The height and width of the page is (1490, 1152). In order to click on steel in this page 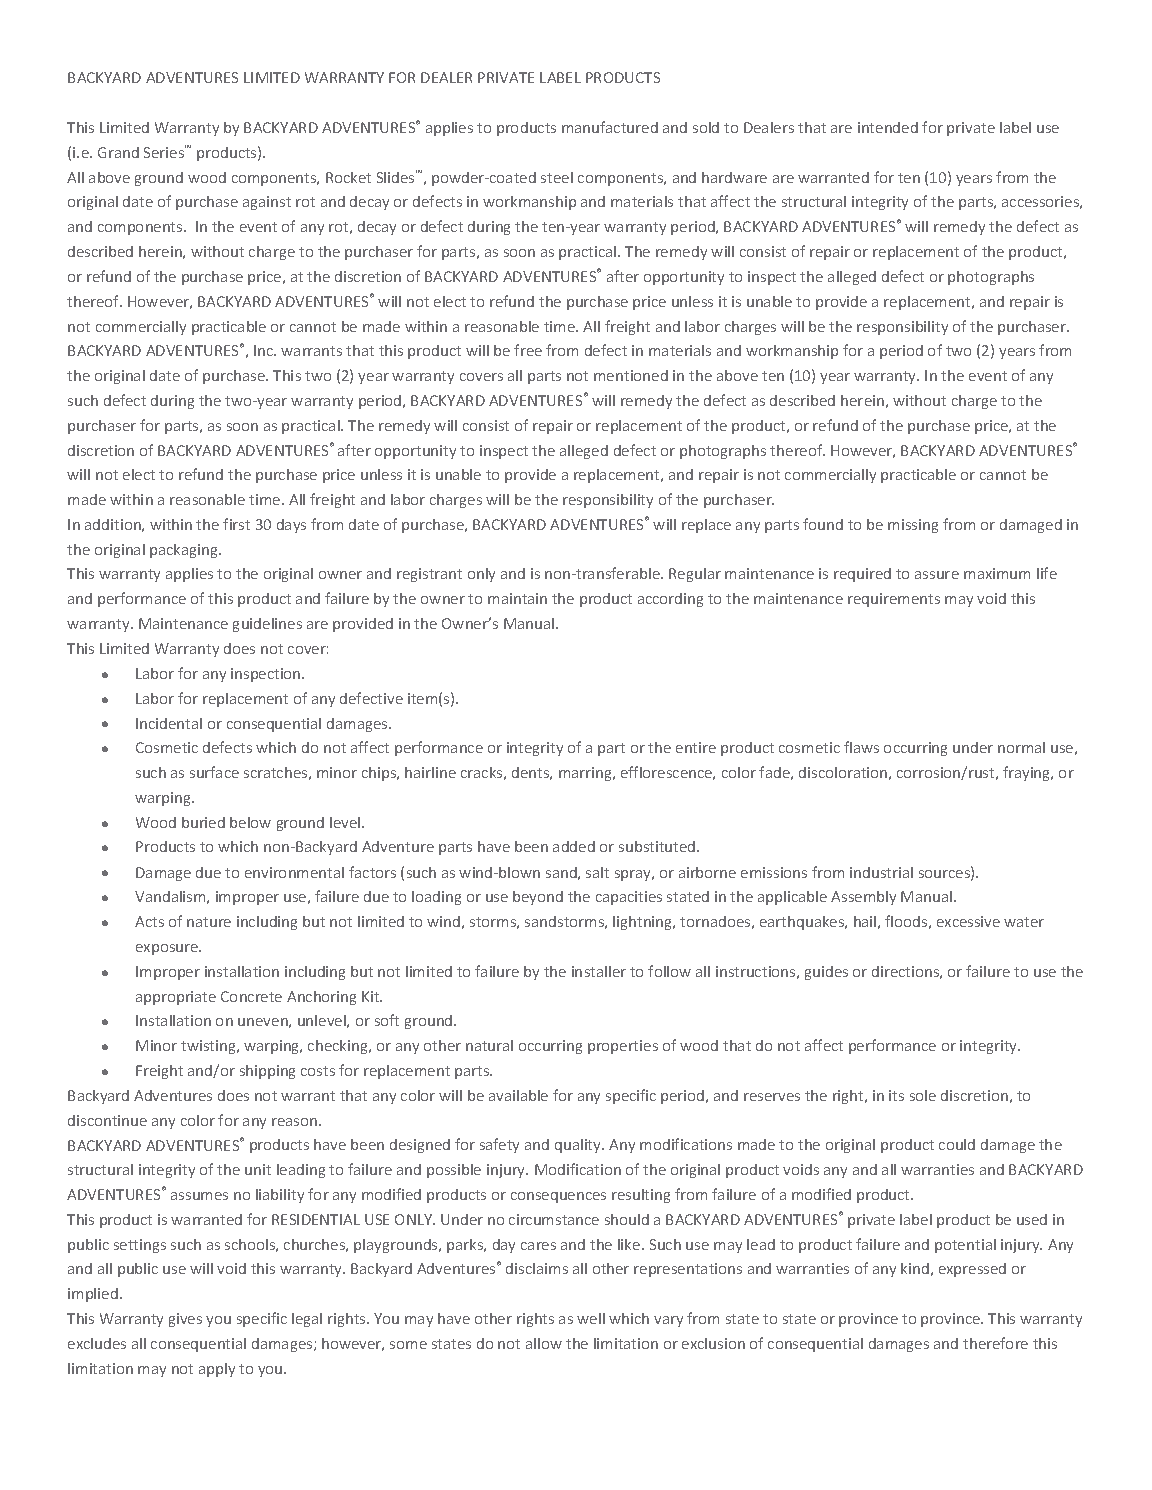, I will do `click(557, 177)`.
